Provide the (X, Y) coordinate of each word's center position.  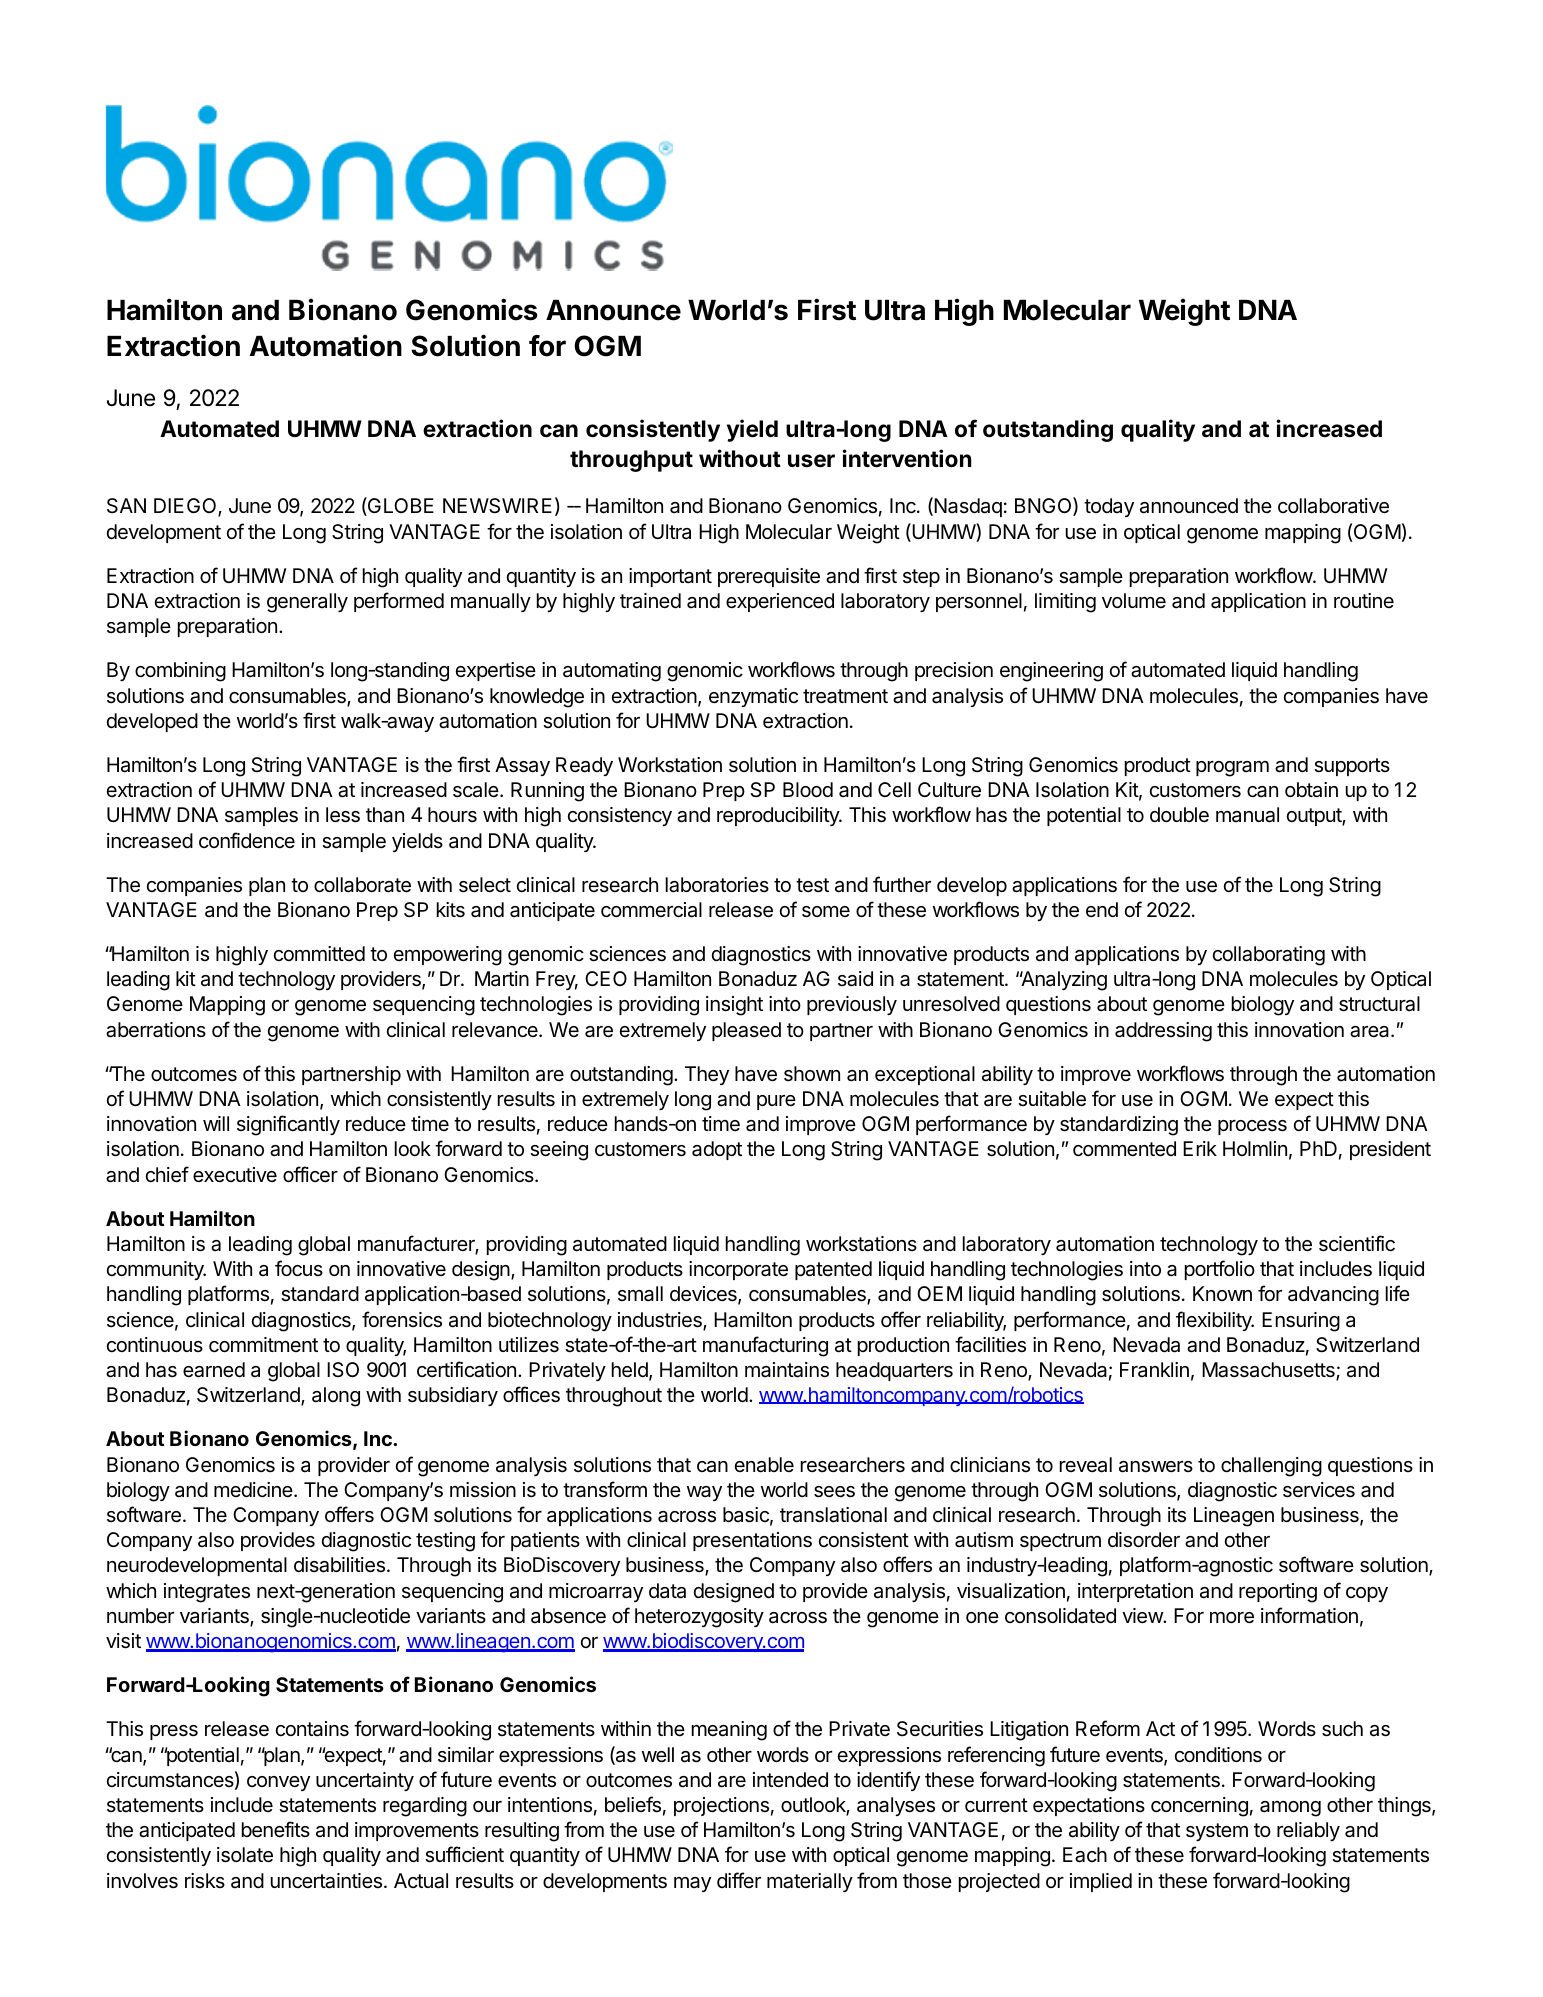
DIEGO (186, 507)
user (811, 461)
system (1217, 1832)
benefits (276, 1829)
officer (310, 1174)
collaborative (1333, 506)
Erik (1200, 1148)
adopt (717, 1150)
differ (739, 1880)
